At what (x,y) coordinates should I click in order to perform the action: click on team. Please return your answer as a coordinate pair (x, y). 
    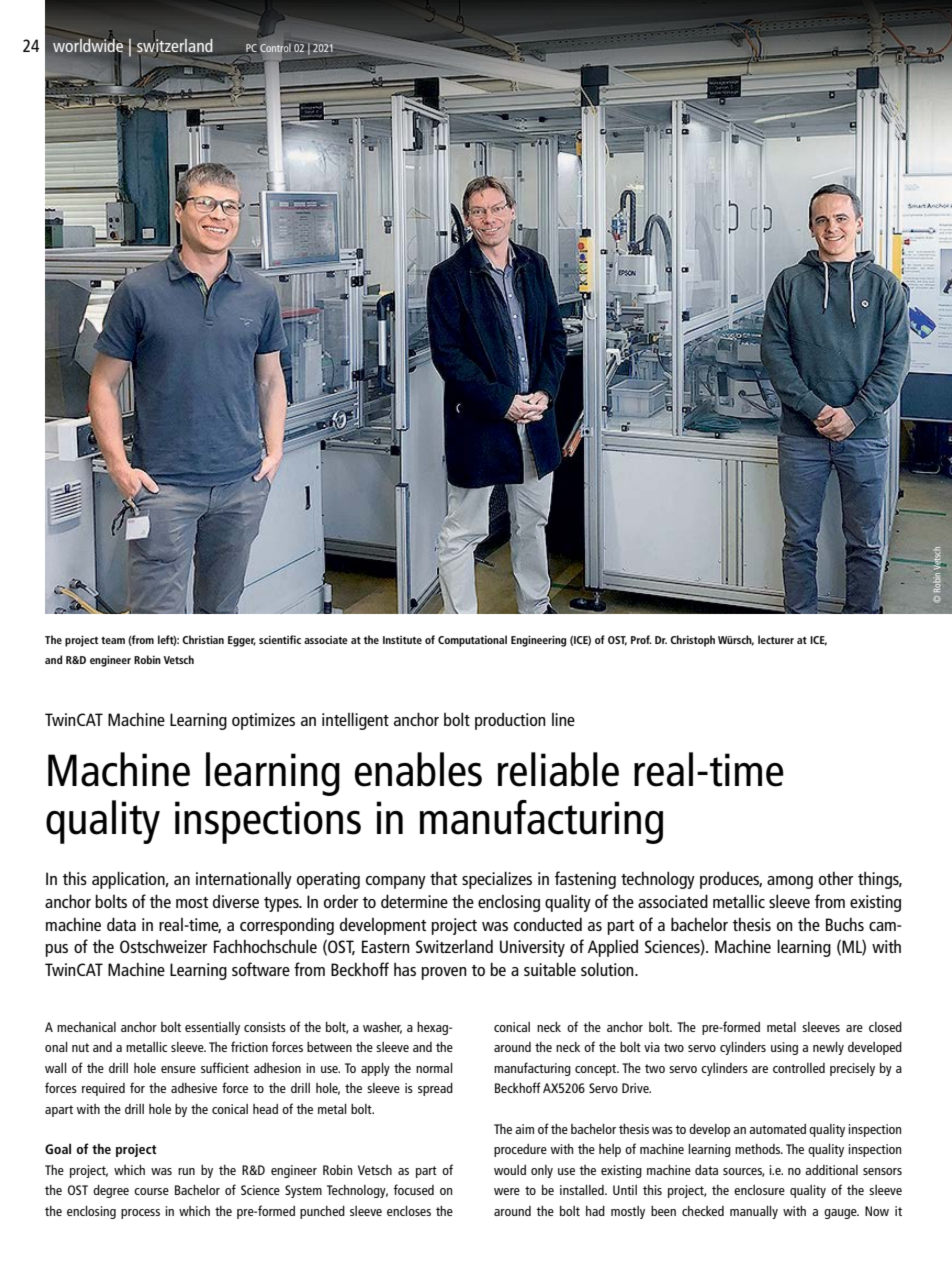
    Looking at the image, I should click on (113, 640).
